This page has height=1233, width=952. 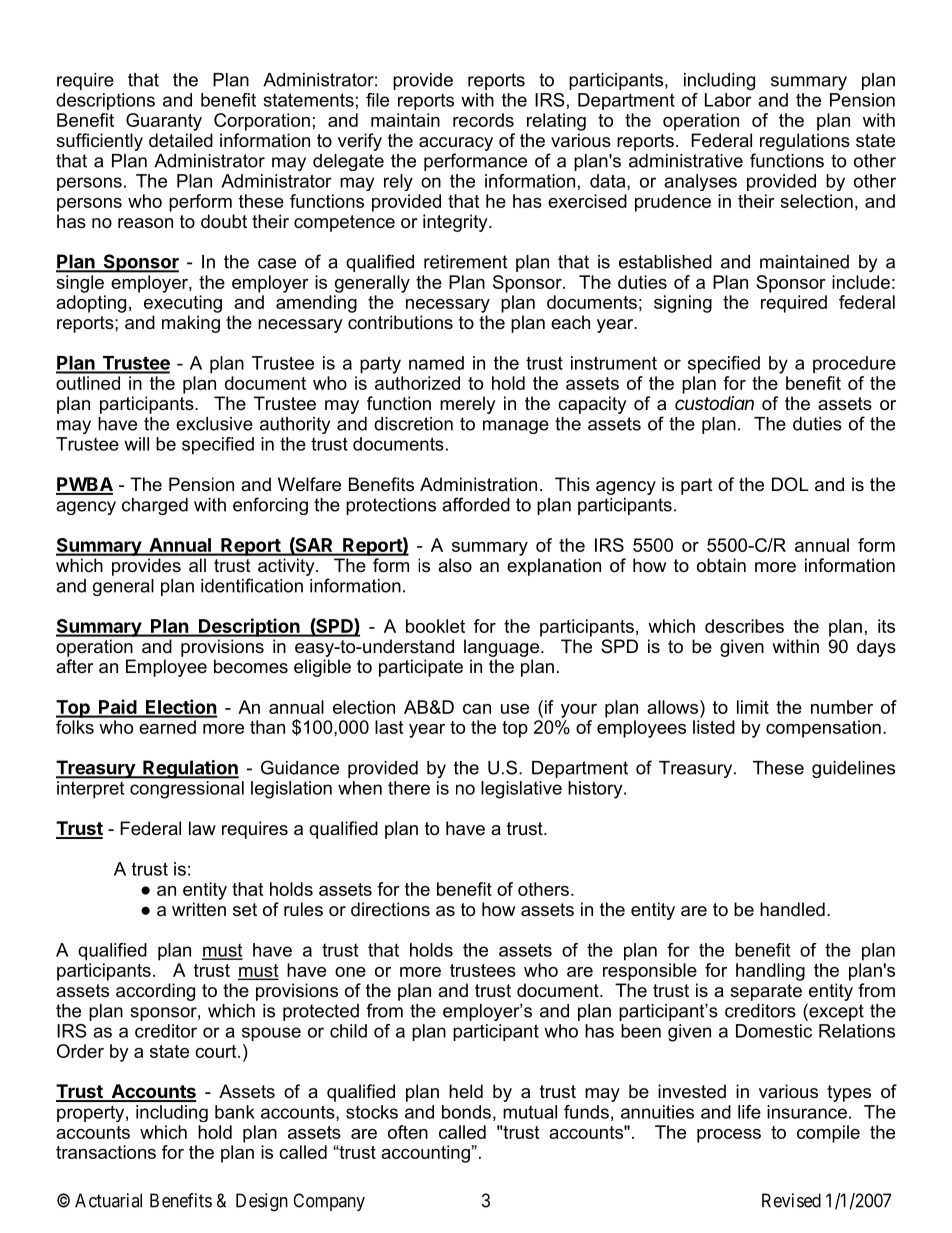 What do you see at coordinates (181, 140) in the page?
I see `detailed` at bounding box center [181, 140].
